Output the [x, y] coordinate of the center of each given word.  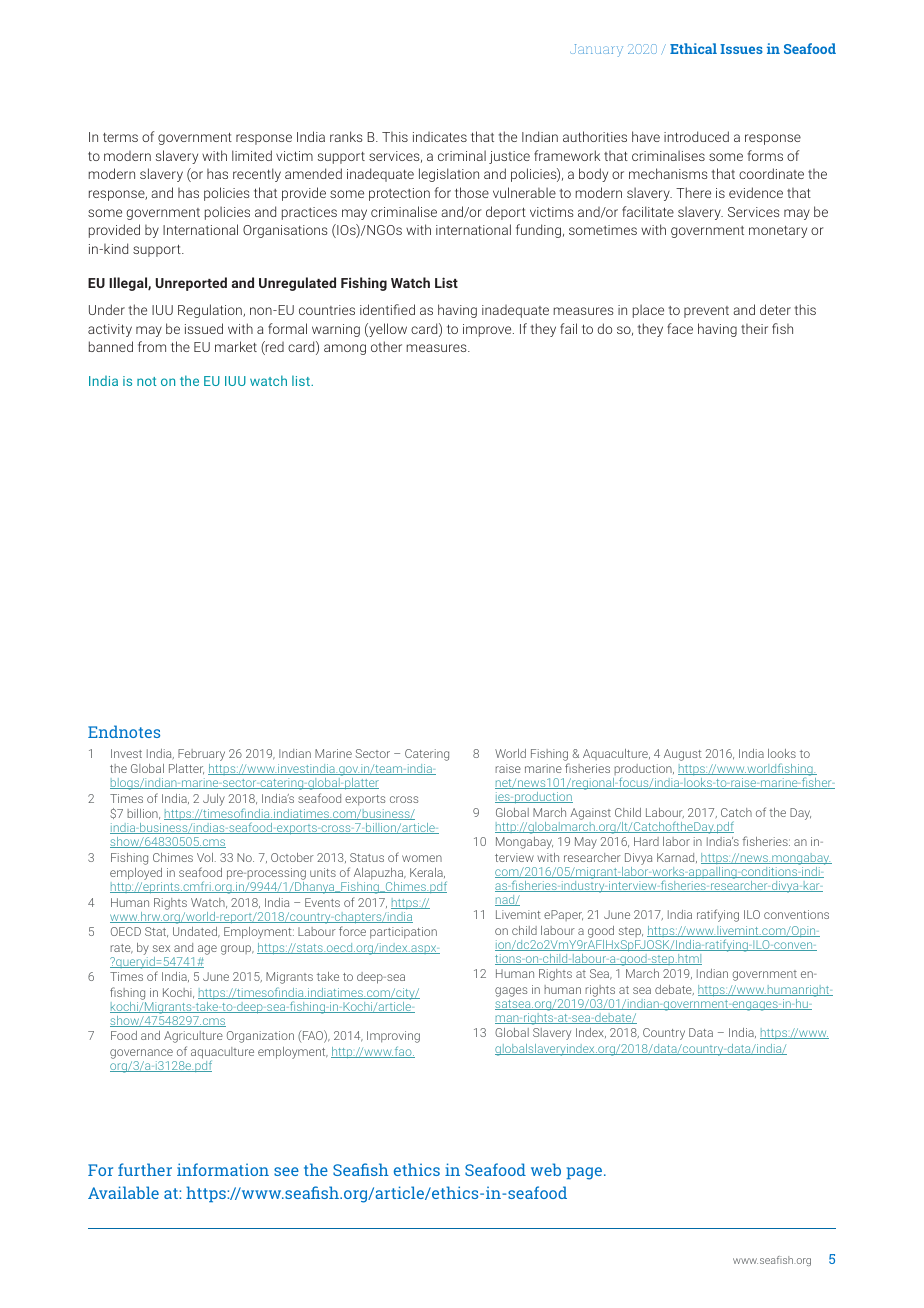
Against [590, 814]
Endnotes [124, 731]
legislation [449, 175]
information [223, 1169]
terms [120, 137]
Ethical [693, 48]
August [683, 755]
